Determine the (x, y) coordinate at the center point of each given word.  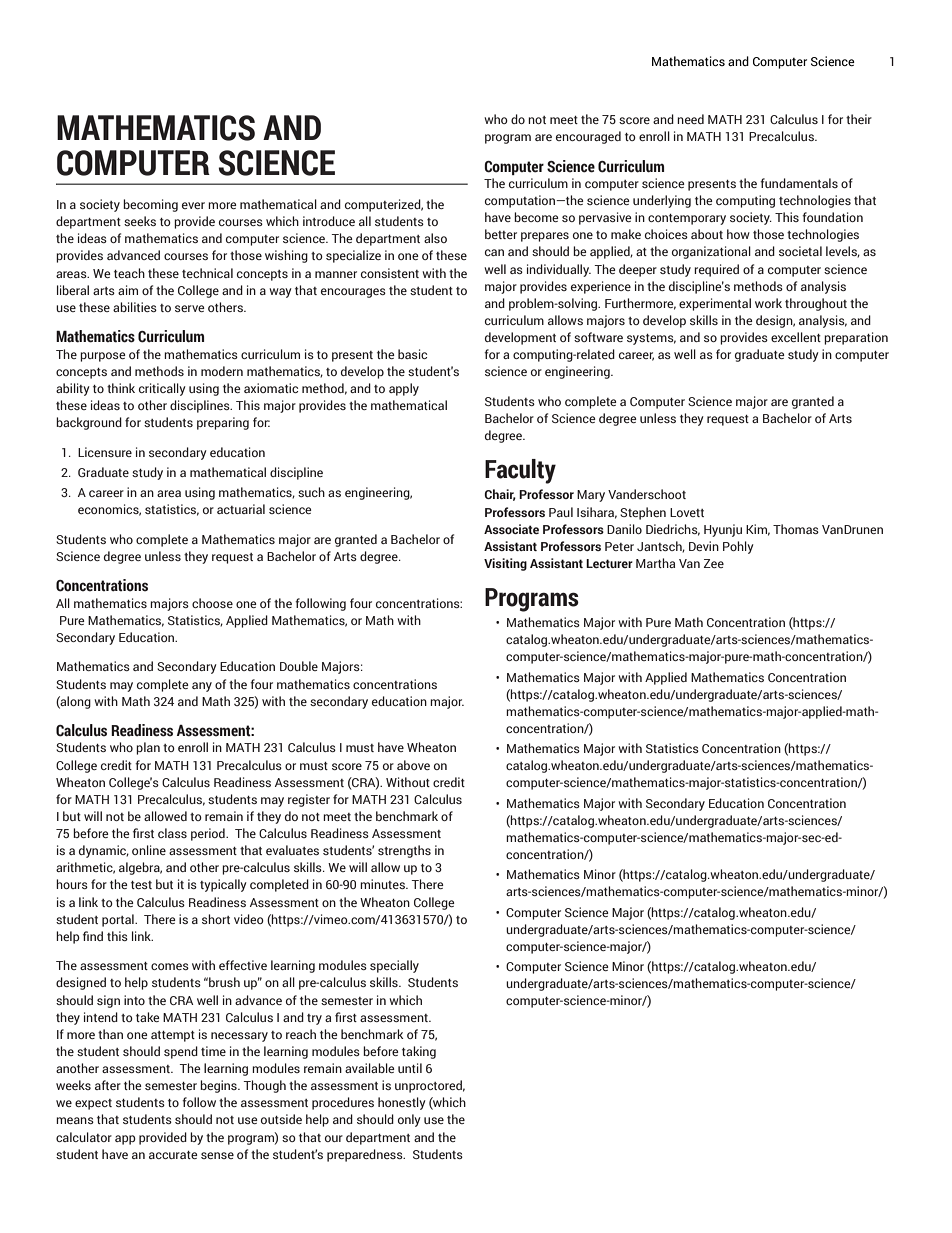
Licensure (105, 452)
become (536, 217)
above (413, 765)
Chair (500, 495)
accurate (173, 1155)
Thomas (796, 529)
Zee (714, 563)
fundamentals (799, 183)
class (172, 833)
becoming (150, 205)
